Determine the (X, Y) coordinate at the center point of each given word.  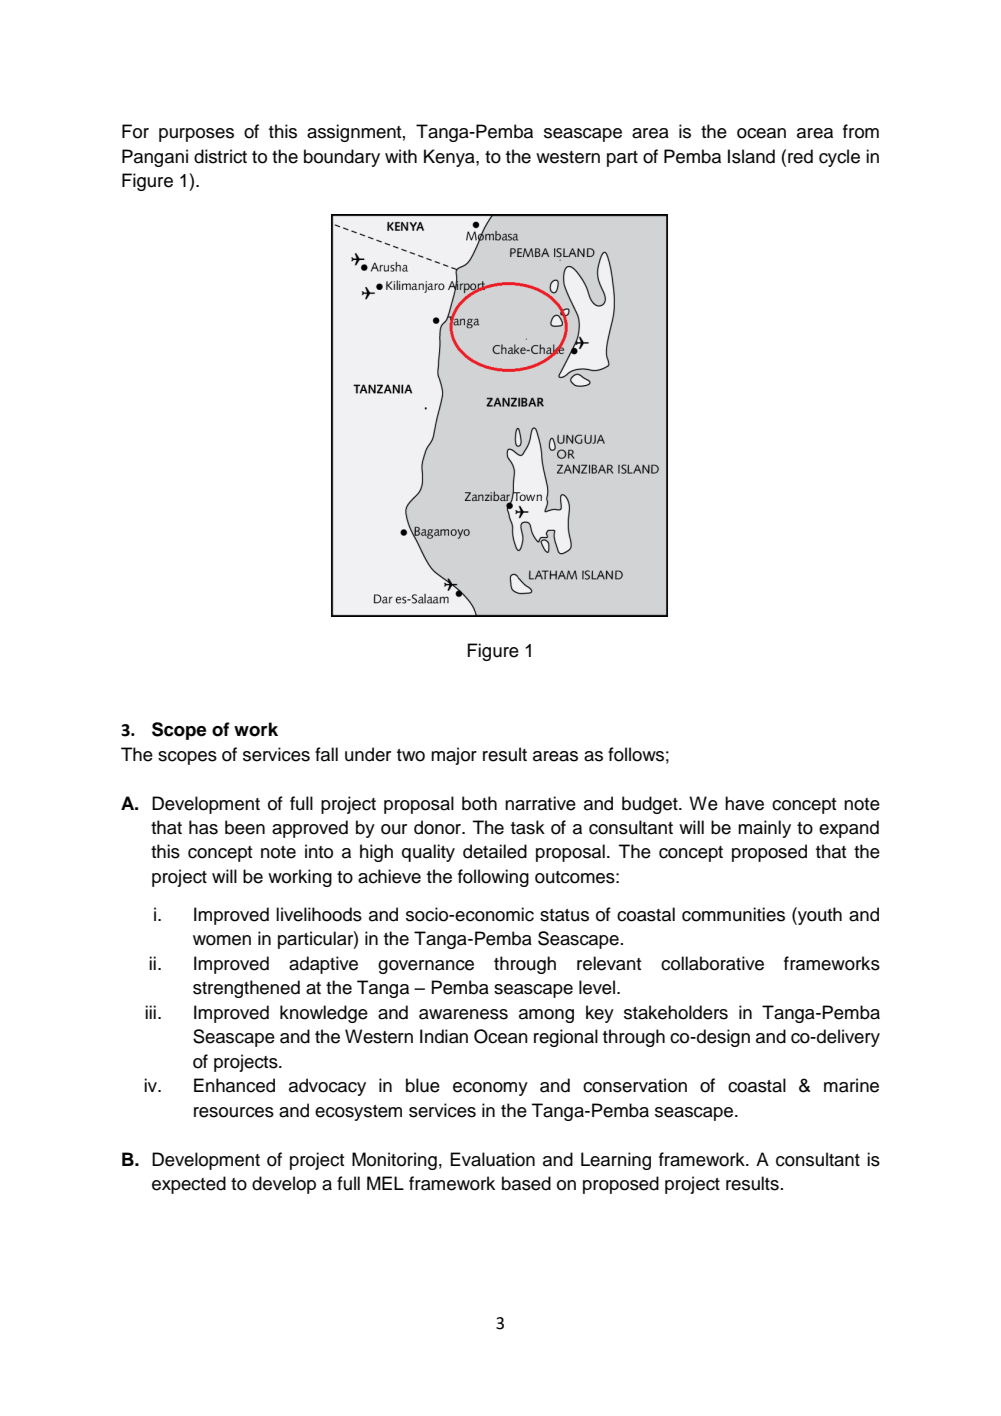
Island (751, 156)
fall (326, 754)
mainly (764, 829)
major (454, 756)
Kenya (450, 158)
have (744, 803)
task (528, 827)
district (220, 156)
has (203, 827)
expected (189, 1185)
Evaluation (492, 1159)
